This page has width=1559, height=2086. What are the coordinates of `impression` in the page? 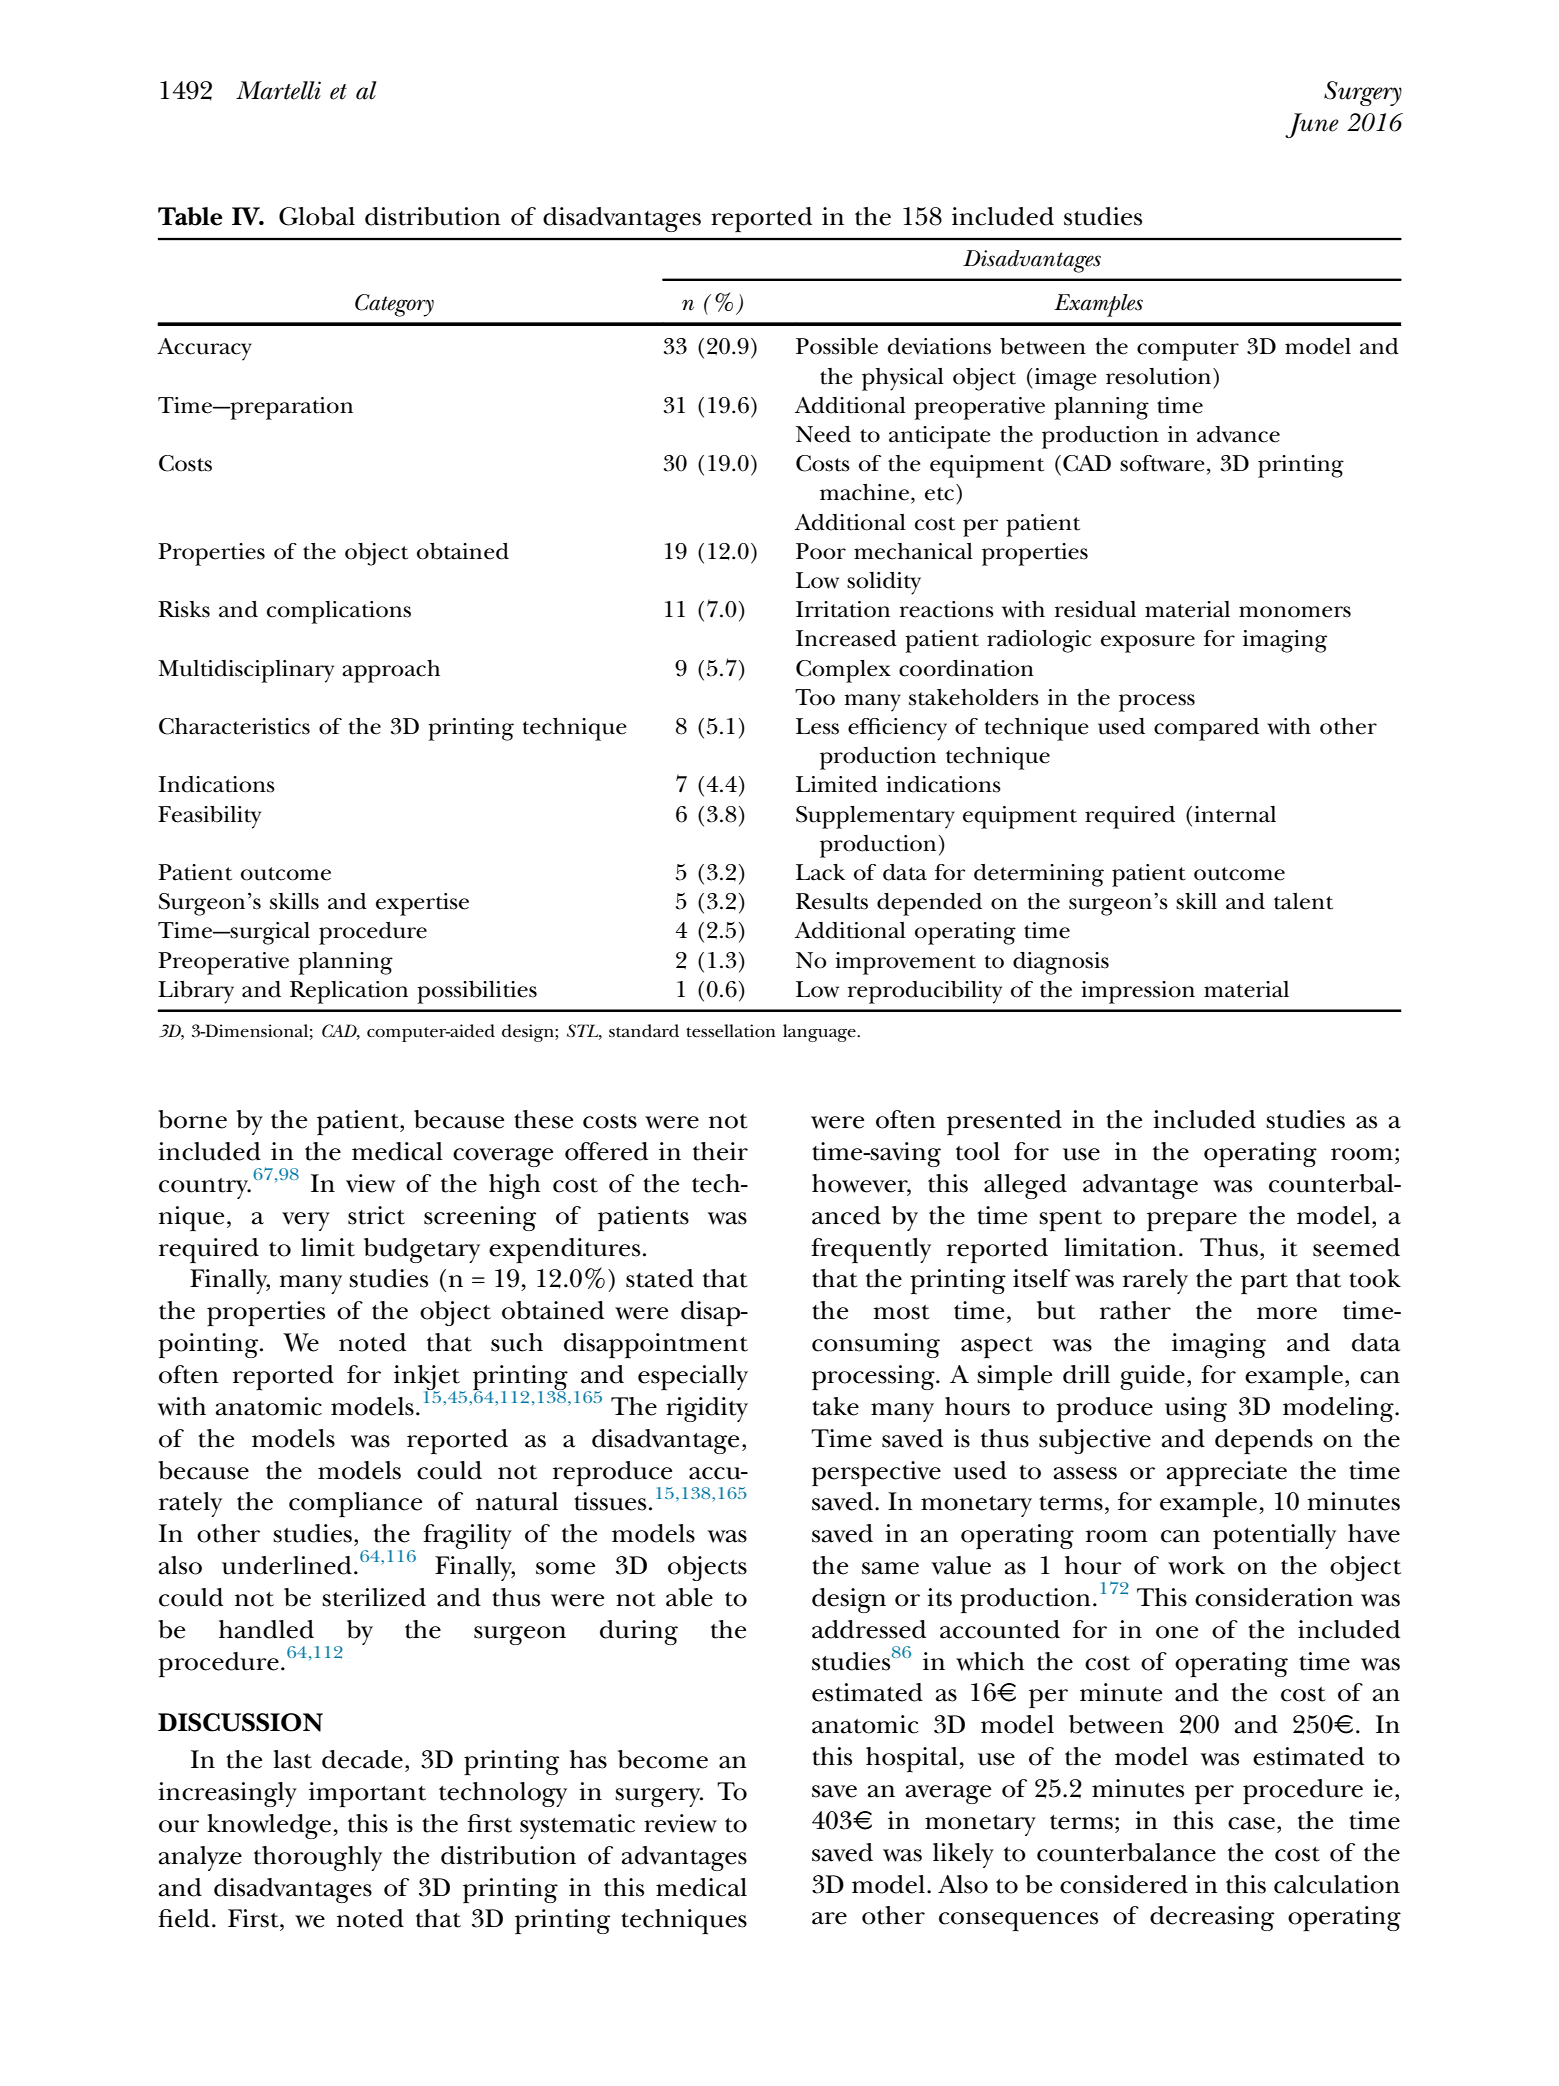 It's located at (1138, 992).
